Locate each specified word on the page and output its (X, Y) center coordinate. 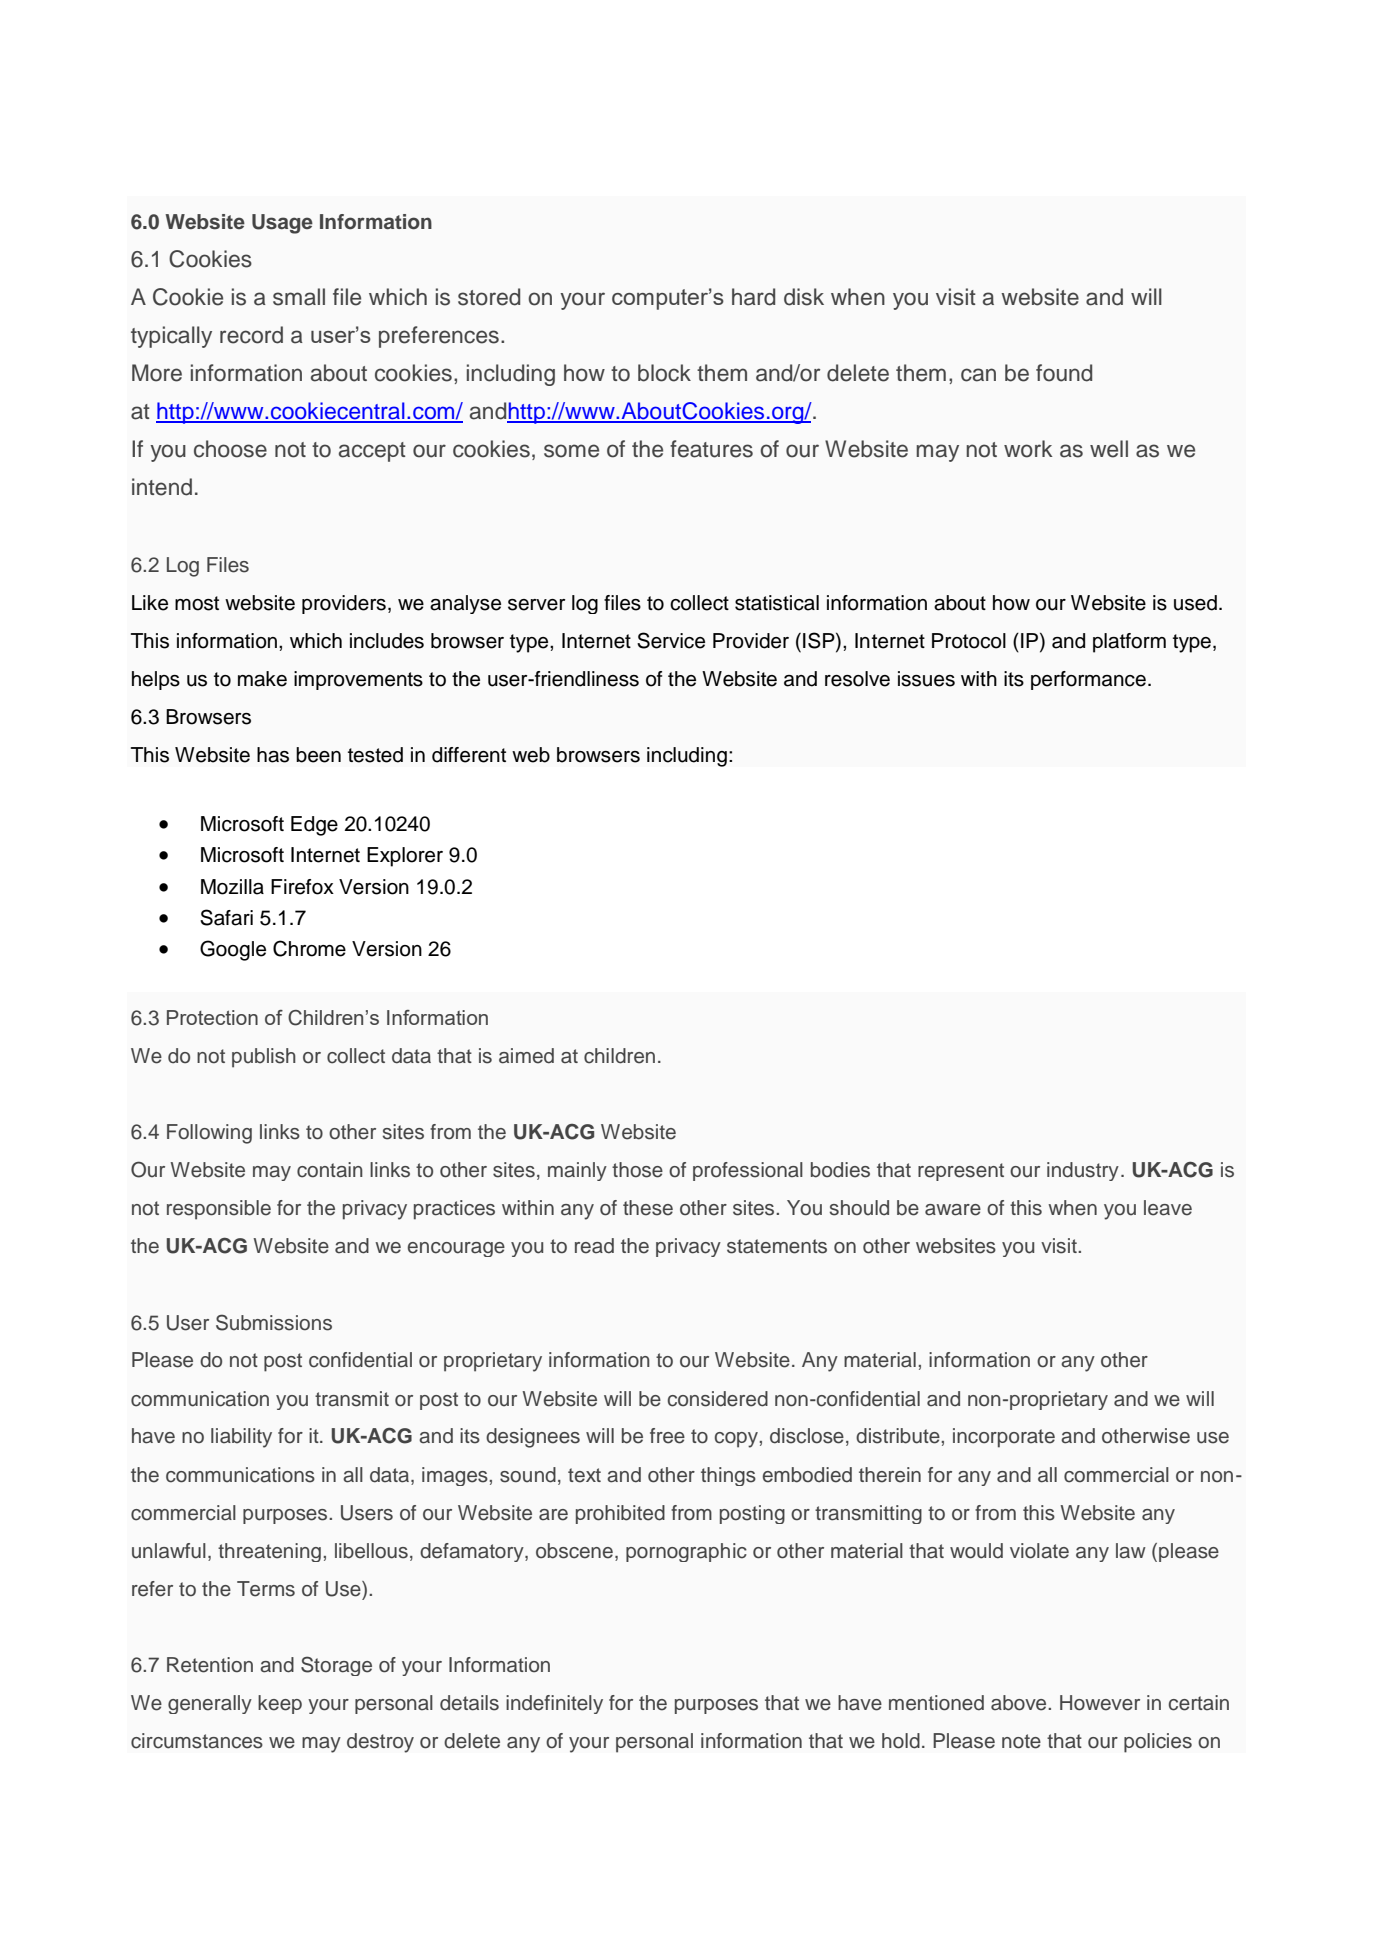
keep (280, 1704)
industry (1083, 1171)
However (1100, 1703)
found (1064, 373)
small (299, 297)
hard (753, 297)
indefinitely (554, 1704)
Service (671, 640)
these (648, 1208)
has (273, 755)
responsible (219, 1210)
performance (1088, 680)
